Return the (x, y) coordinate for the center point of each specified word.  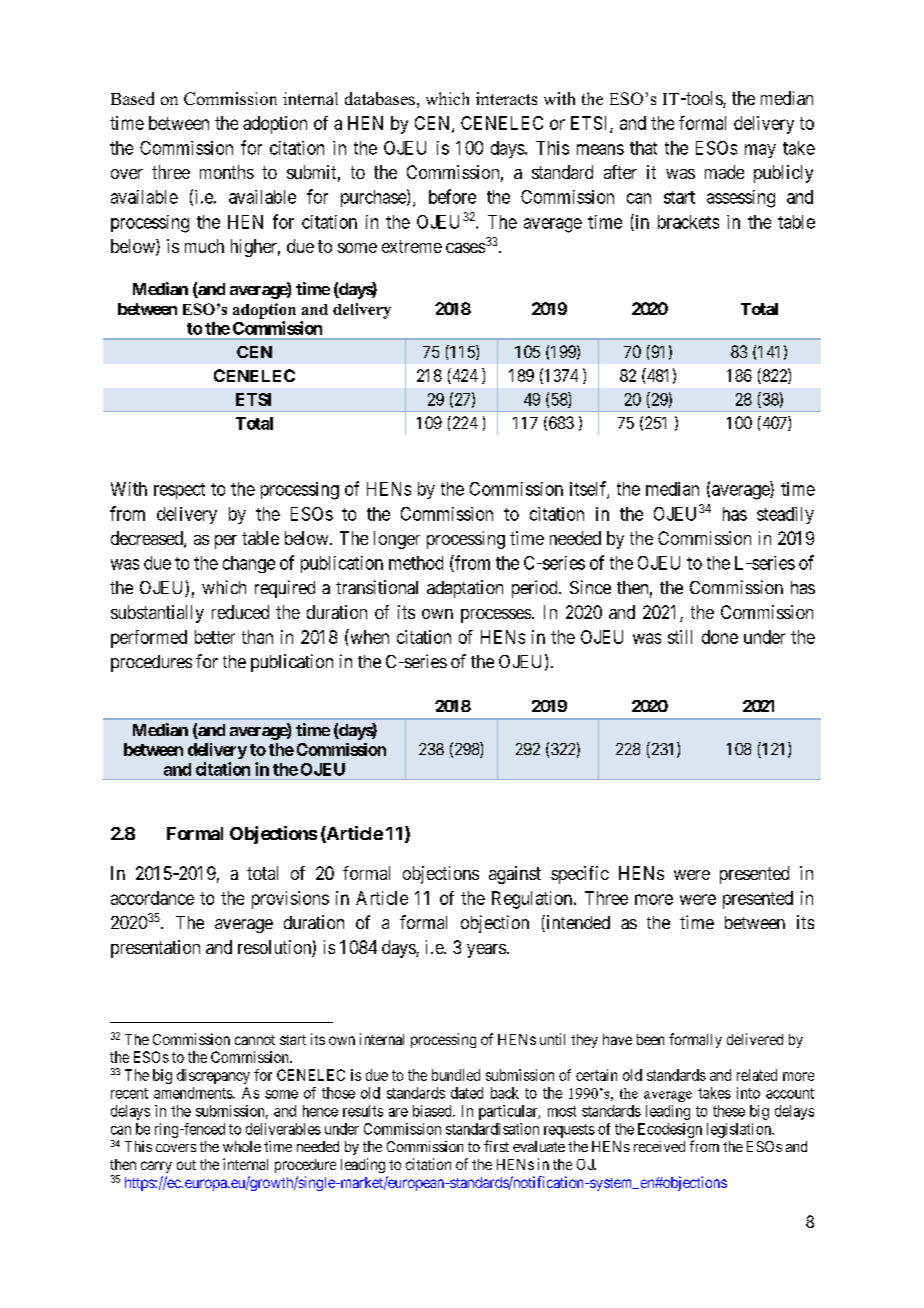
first (496, 1146)
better (215, 637)
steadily (785, 515)
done (720, 637)
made (724, 172)
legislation (740, 1130)
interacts (506, 98)
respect (179, 491)
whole (242, 1146)
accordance (152, 898)
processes (497, 616)
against (515, 875)
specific (580, 875)
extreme (412, 246)
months (227, 172)
